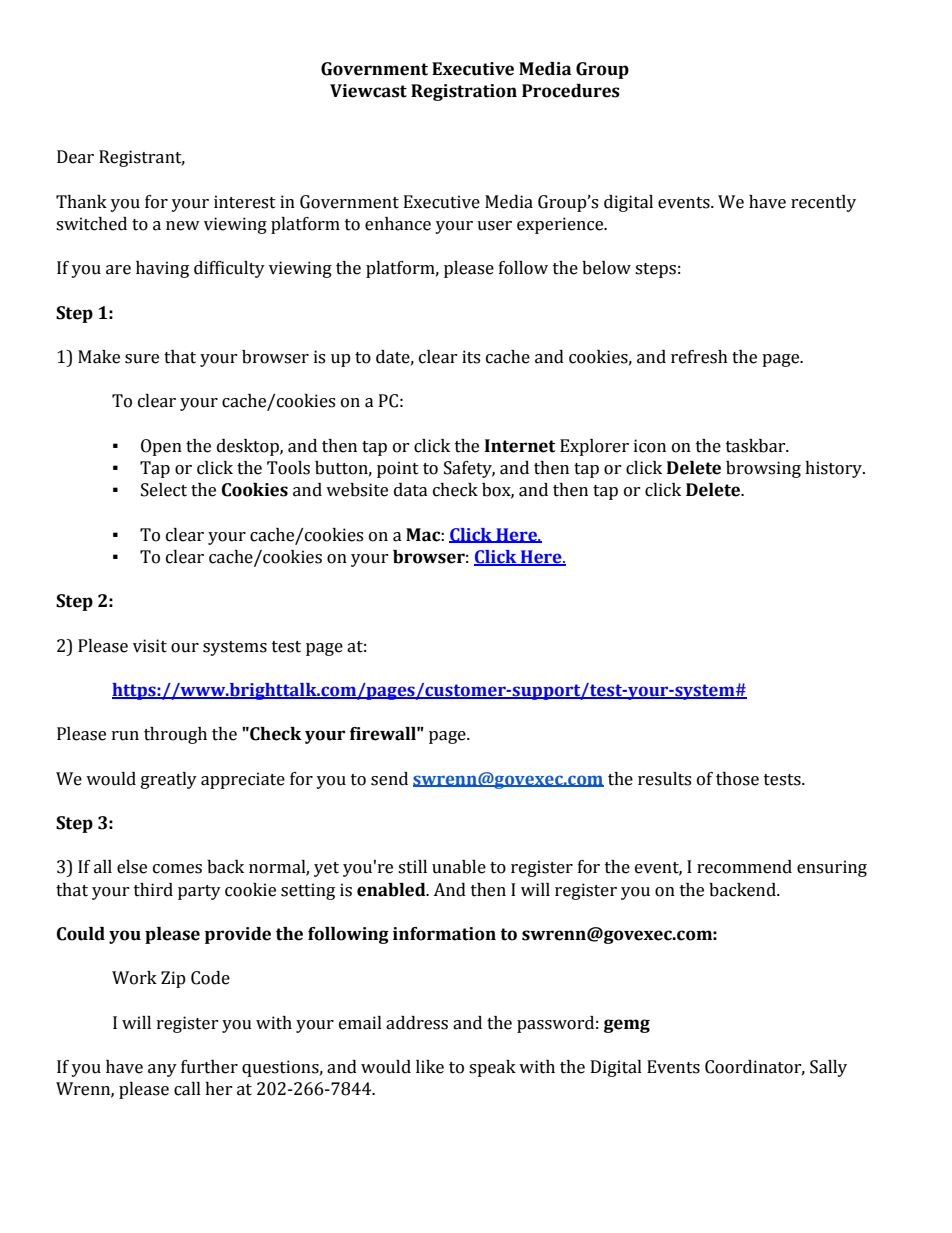  What do you see at coordinates (464, 92) in the screenshot?
I see `Registration` at bounding box center [464, 92].
